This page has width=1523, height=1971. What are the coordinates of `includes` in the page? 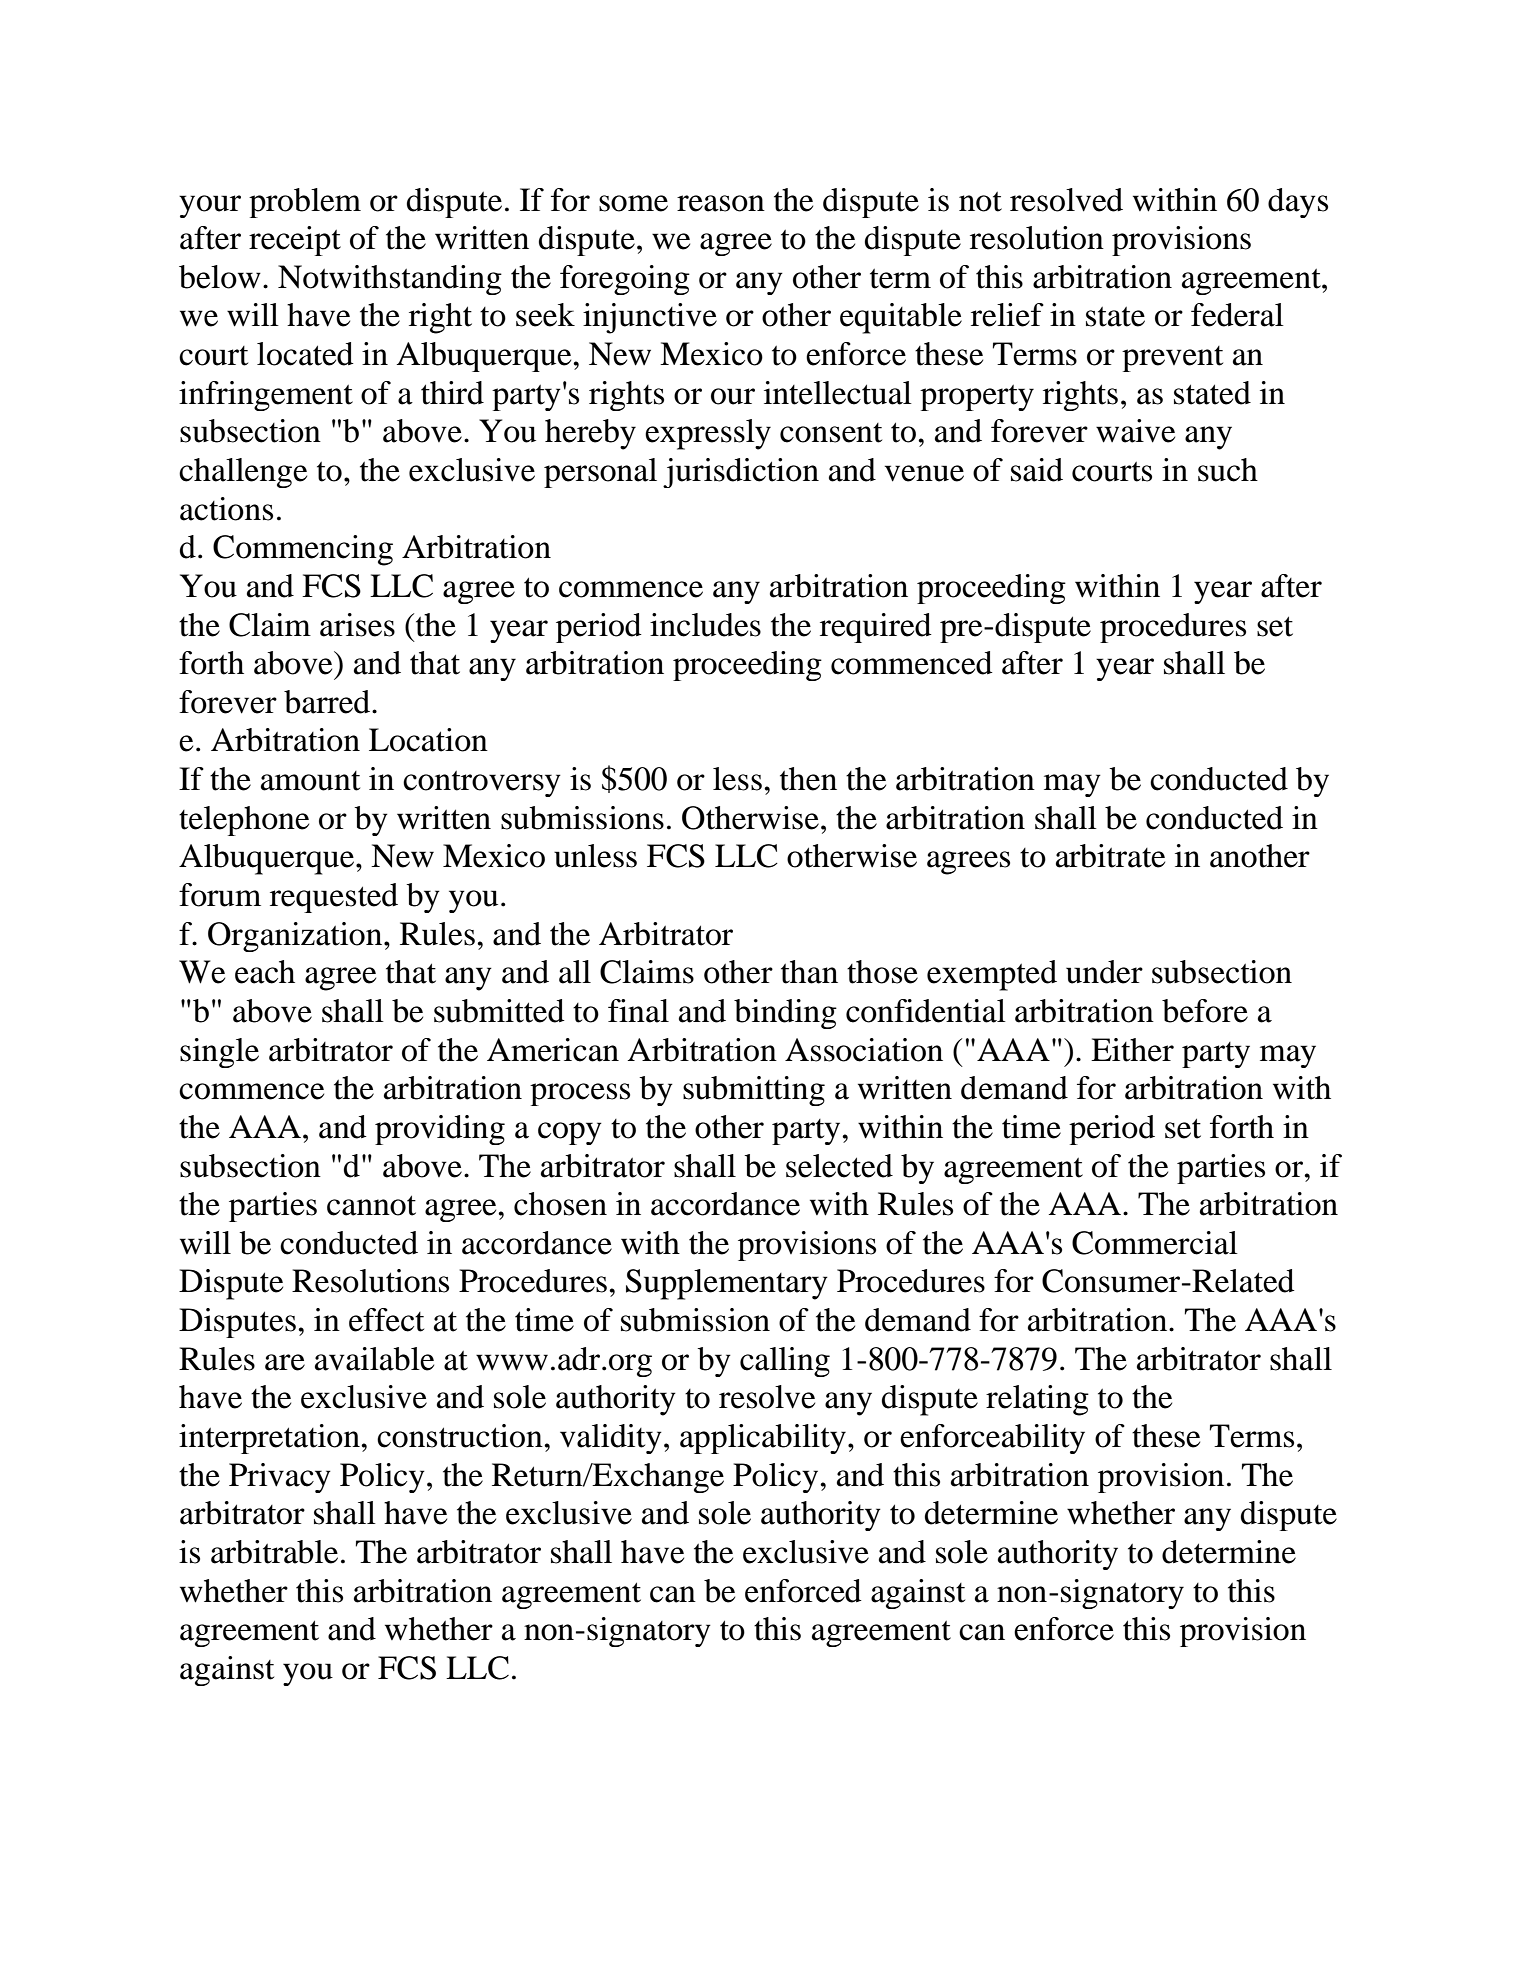 It's located at (705, 625).
